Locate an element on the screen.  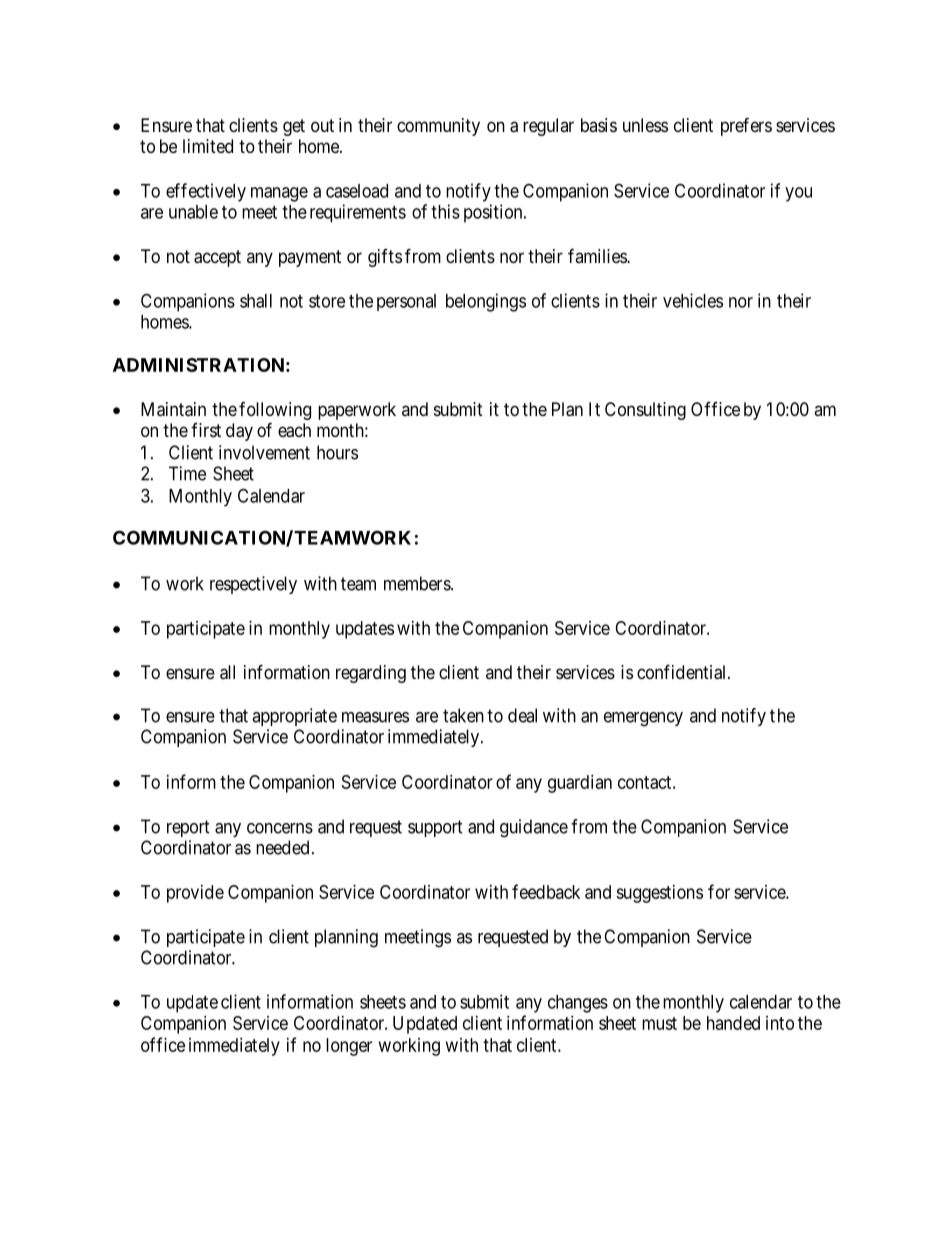
community is located at coordinates (438, 127).
